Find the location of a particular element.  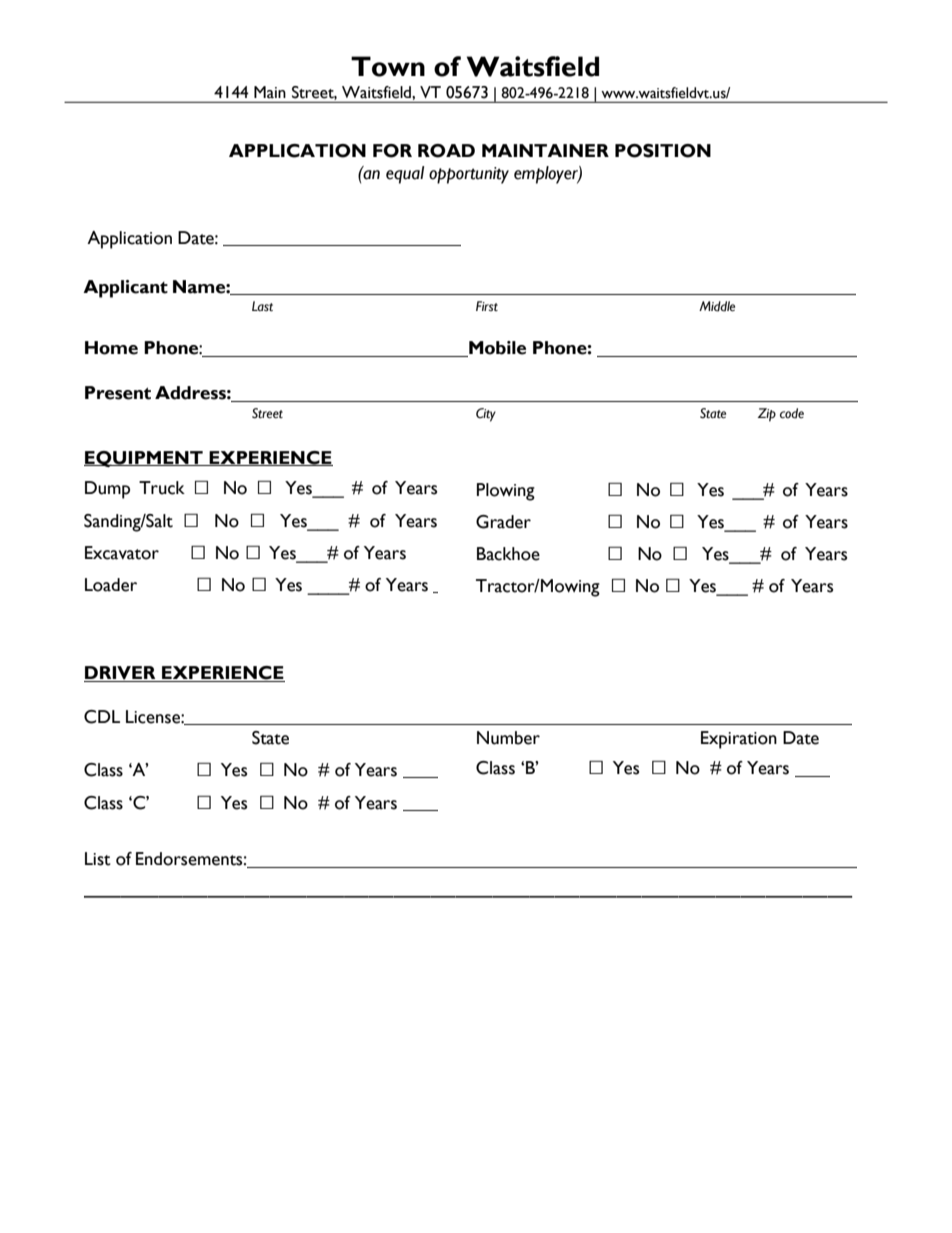

List is located at coordinates (98, 859).
